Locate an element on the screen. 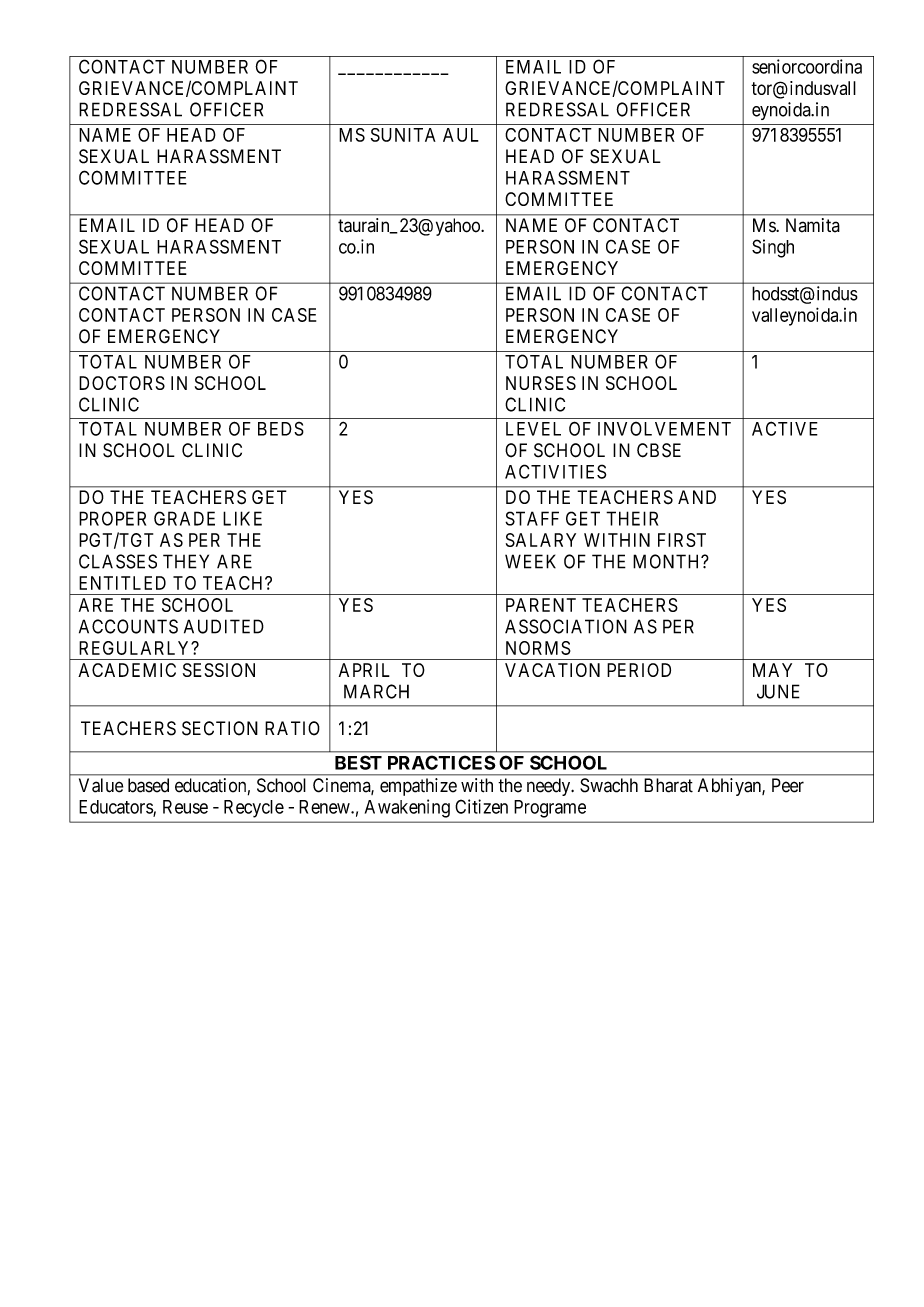 Image resolution: width=924 pixels, height=1307 pixels. FIRST is located at coordinates (682, 540).
